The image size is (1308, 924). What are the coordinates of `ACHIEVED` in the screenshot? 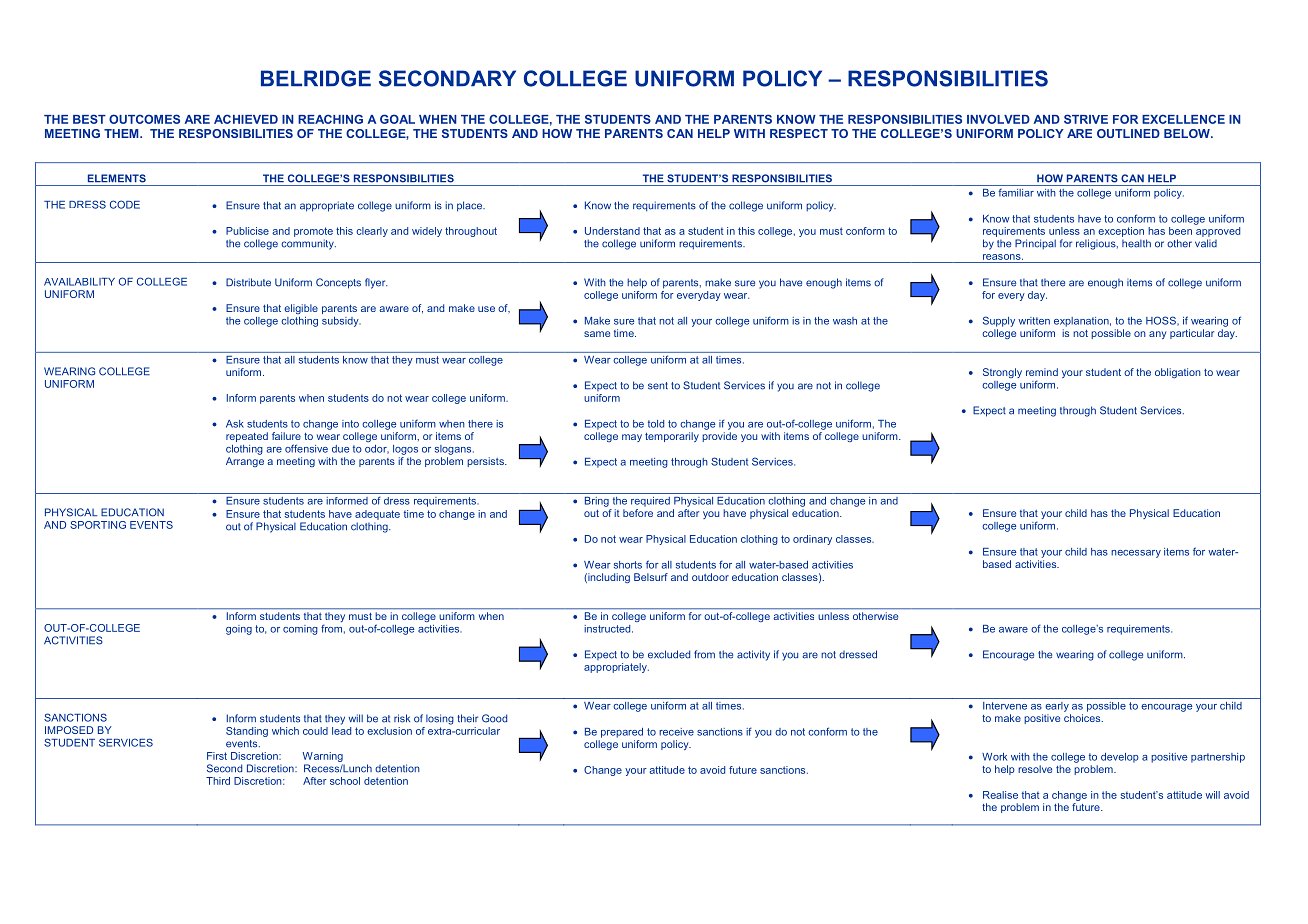 It's located at (246, 119).
